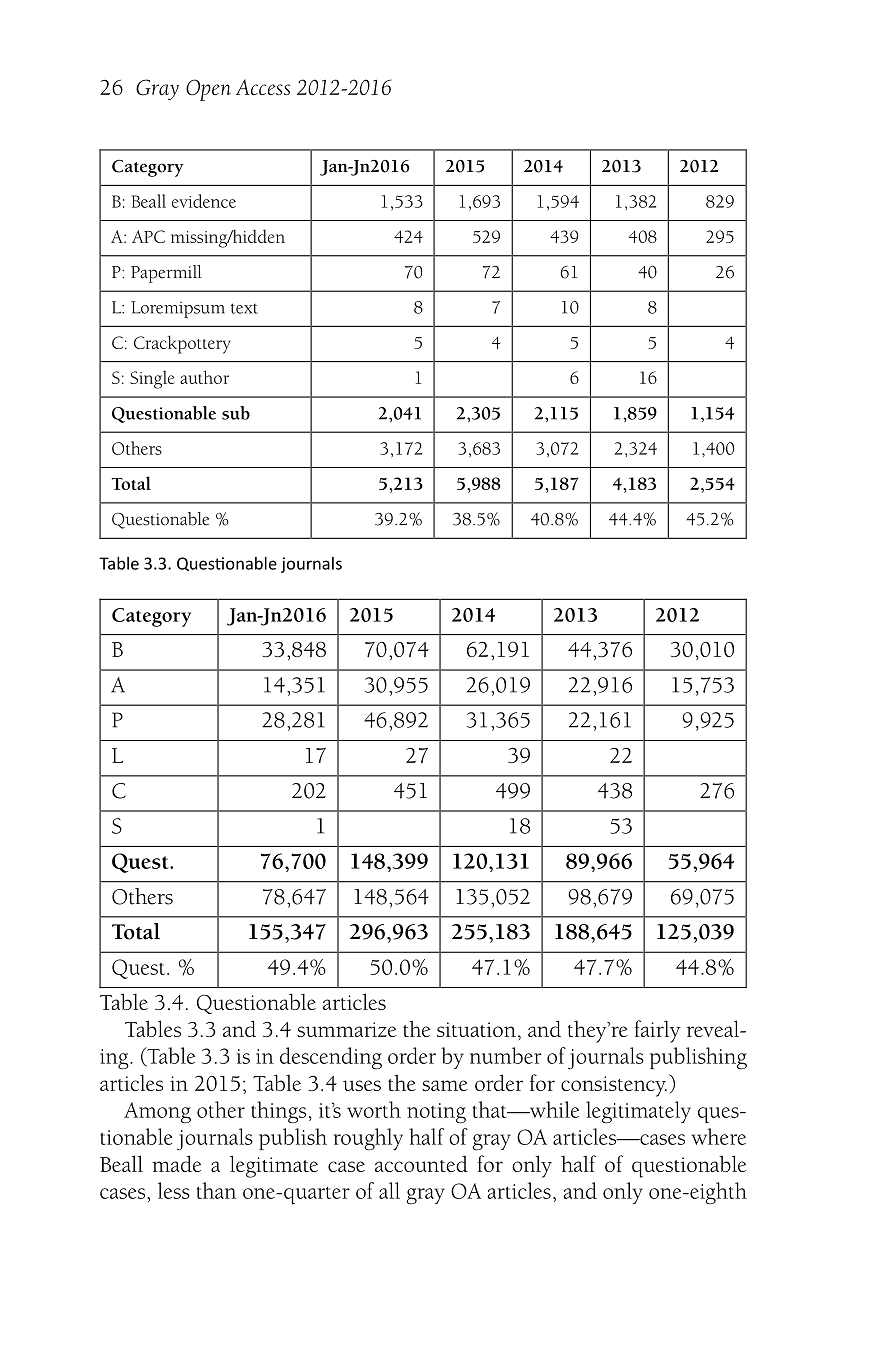 The width and height of the screenshot is (896, 1345). I want to click on accounted, so click(421, 1163).
